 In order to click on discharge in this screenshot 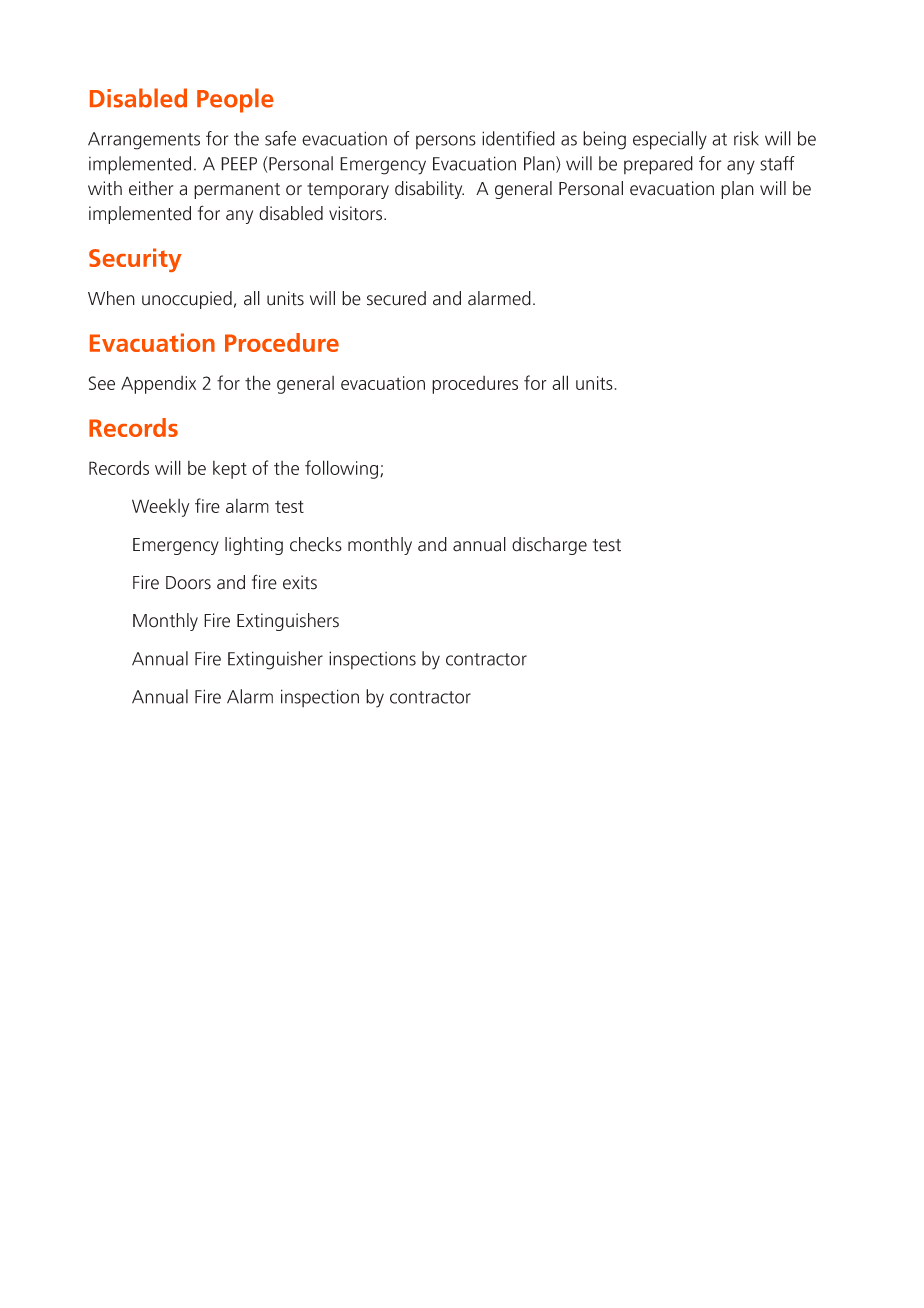, I will do `click(549, 546)`.
